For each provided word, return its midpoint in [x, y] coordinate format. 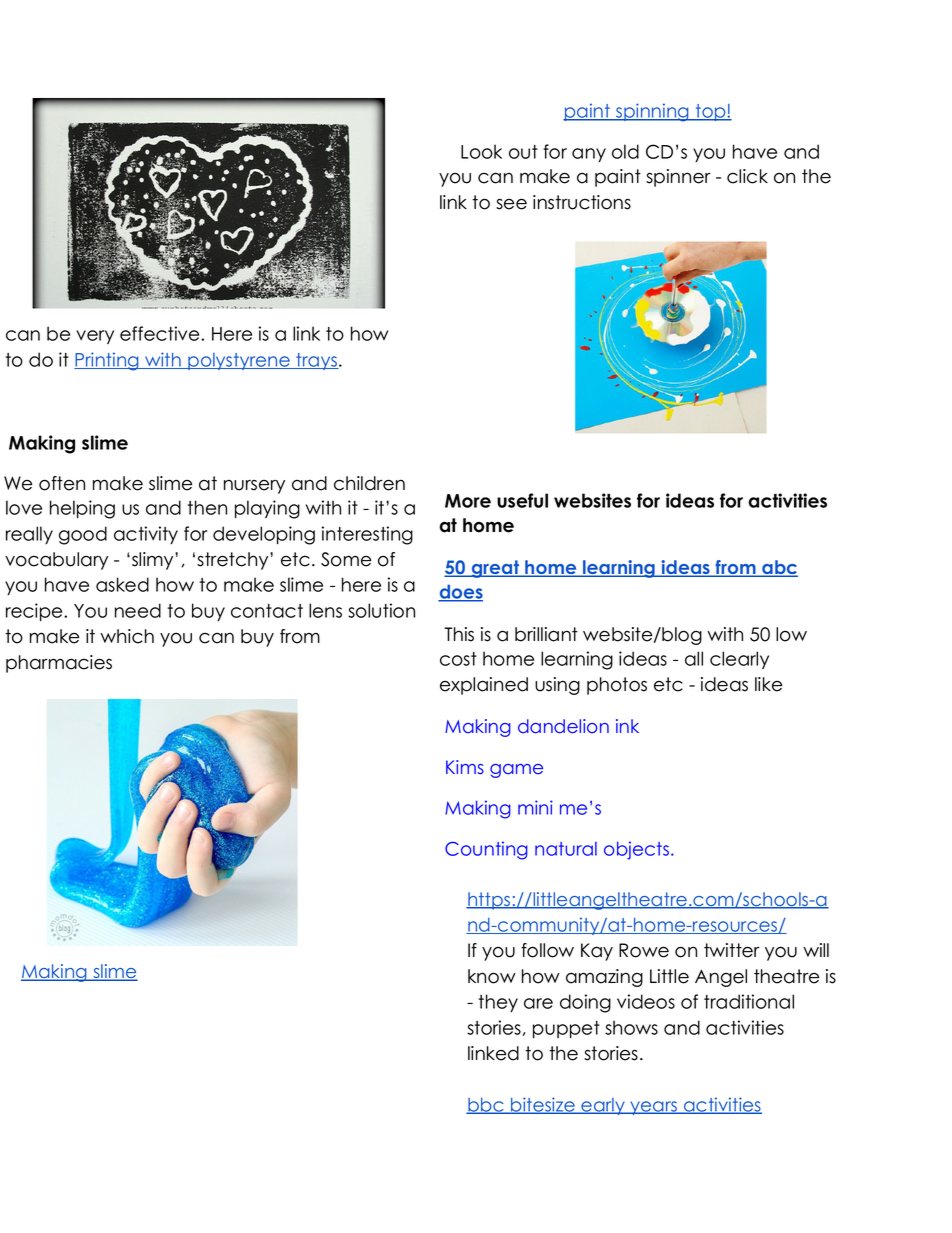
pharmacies [59, 664]
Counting [486, 850]
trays [316, 361]
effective [161, 333]
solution [381, 610]
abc [779, 568]
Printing [107, 361]
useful [522, 500]
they [498, 1003]
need [138, 610]
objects [636, 850]
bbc [486, 1106]
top [710, 112]
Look [481, 151]
